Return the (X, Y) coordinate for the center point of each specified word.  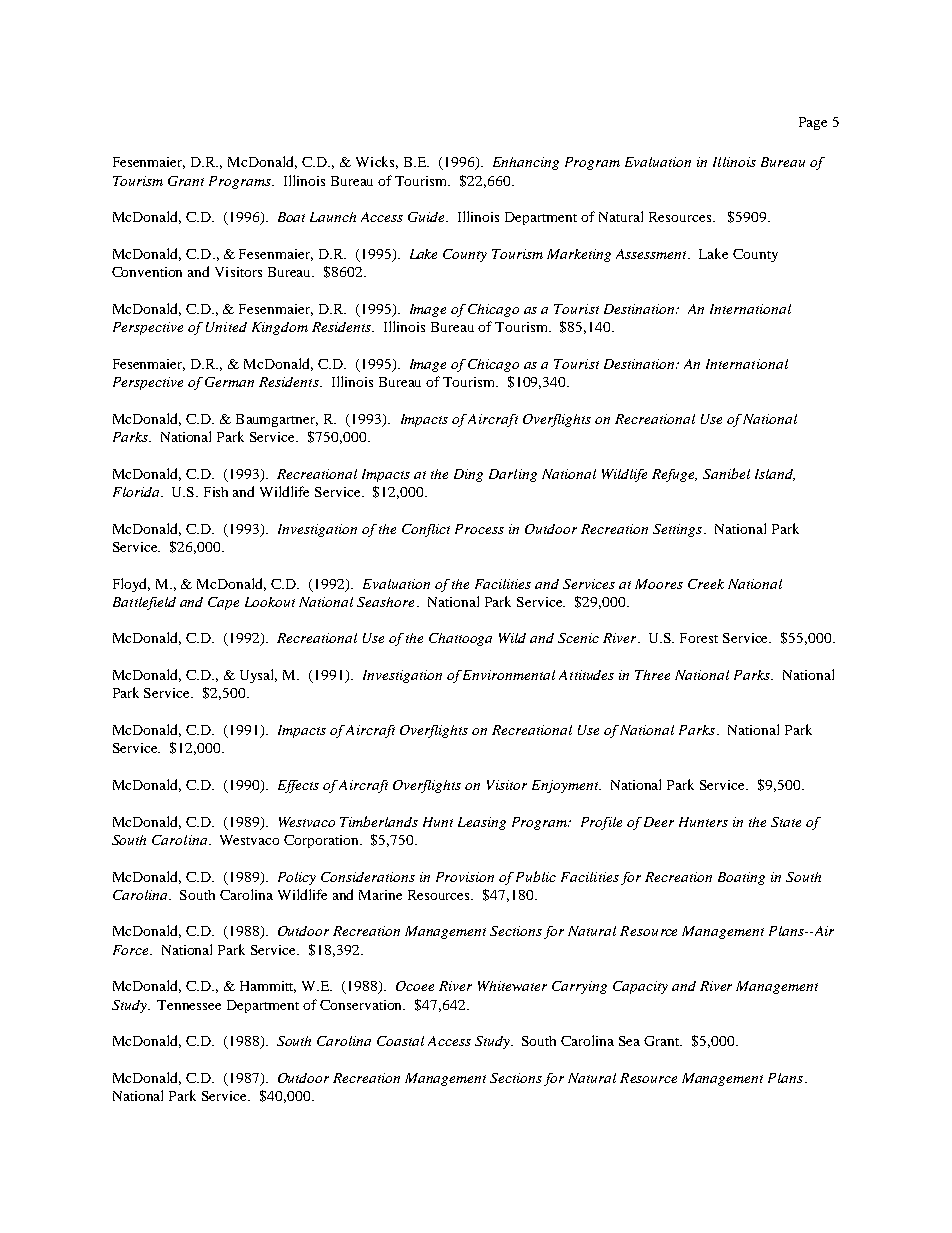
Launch (333, 217)
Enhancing (526, 163)
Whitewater (512, 986)
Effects (298, 786)
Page (813, 123)
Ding (468, 475)
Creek (706, 584)
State (786, 822)
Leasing (482, 823)
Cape (223, 603)
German (229, 382)
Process (479, 529)
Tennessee (189, 1005)
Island (775, 475)
